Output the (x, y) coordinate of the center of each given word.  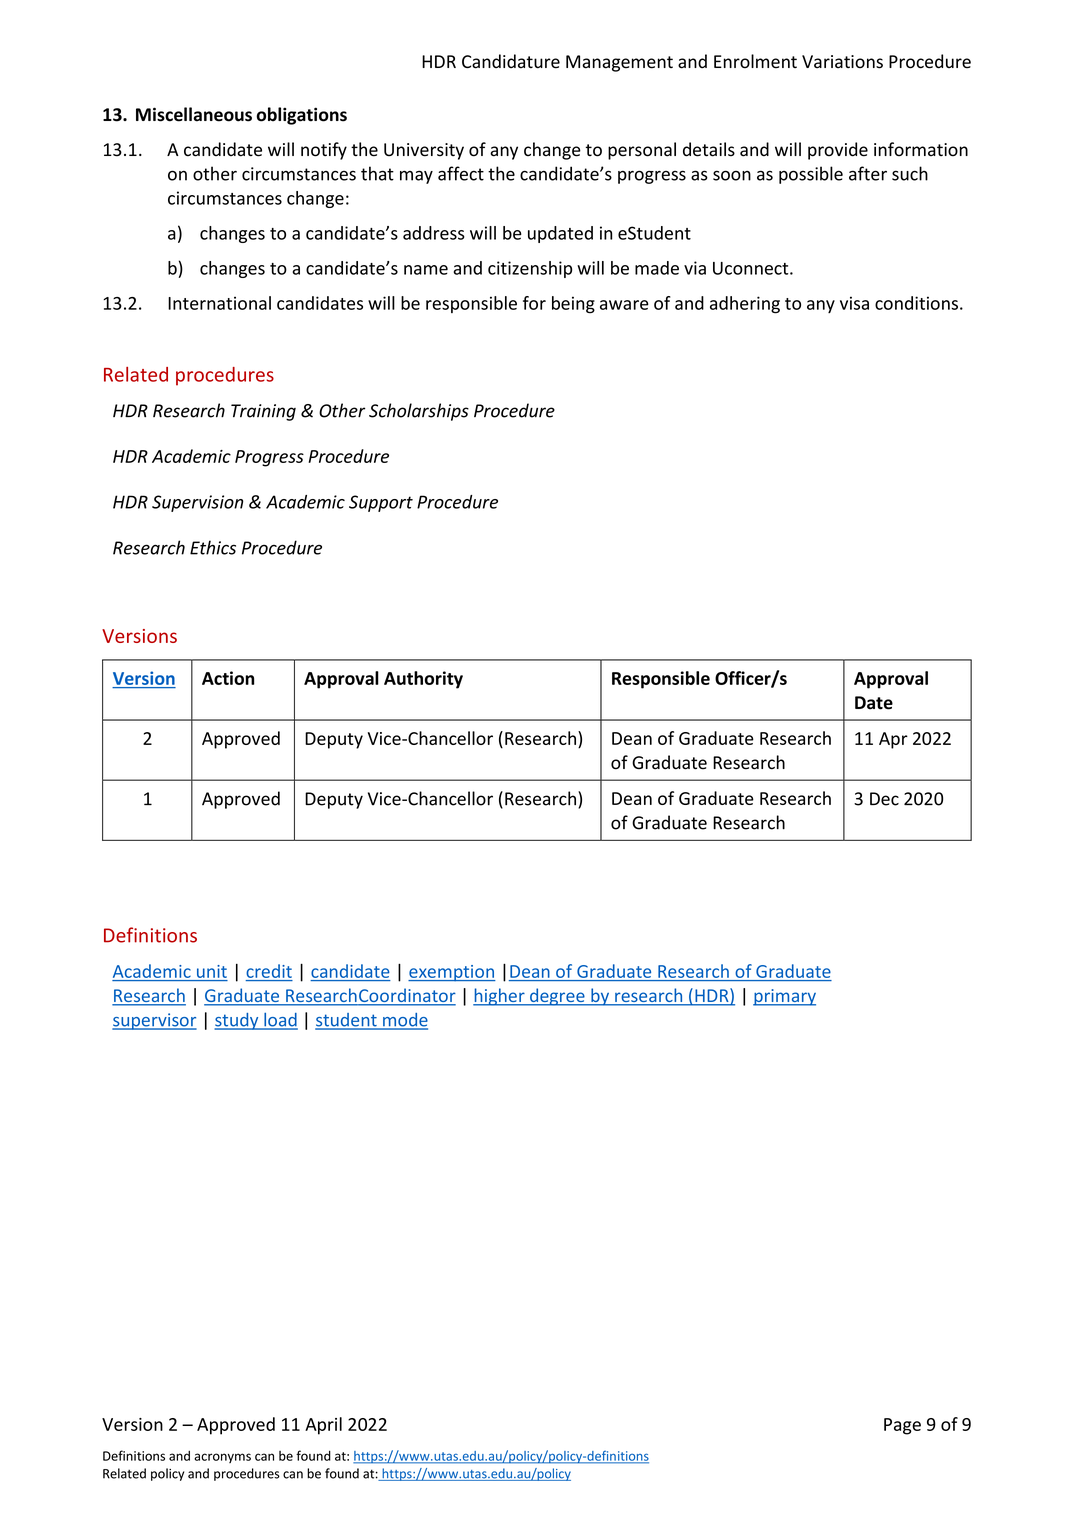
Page (902, 1426)
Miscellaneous (194, 114)
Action (228, 678)
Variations (842, 62)
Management (619, 63)
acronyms (222, 1458)
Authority (423, 680)
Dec (884, 799)
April (323, 1426)
